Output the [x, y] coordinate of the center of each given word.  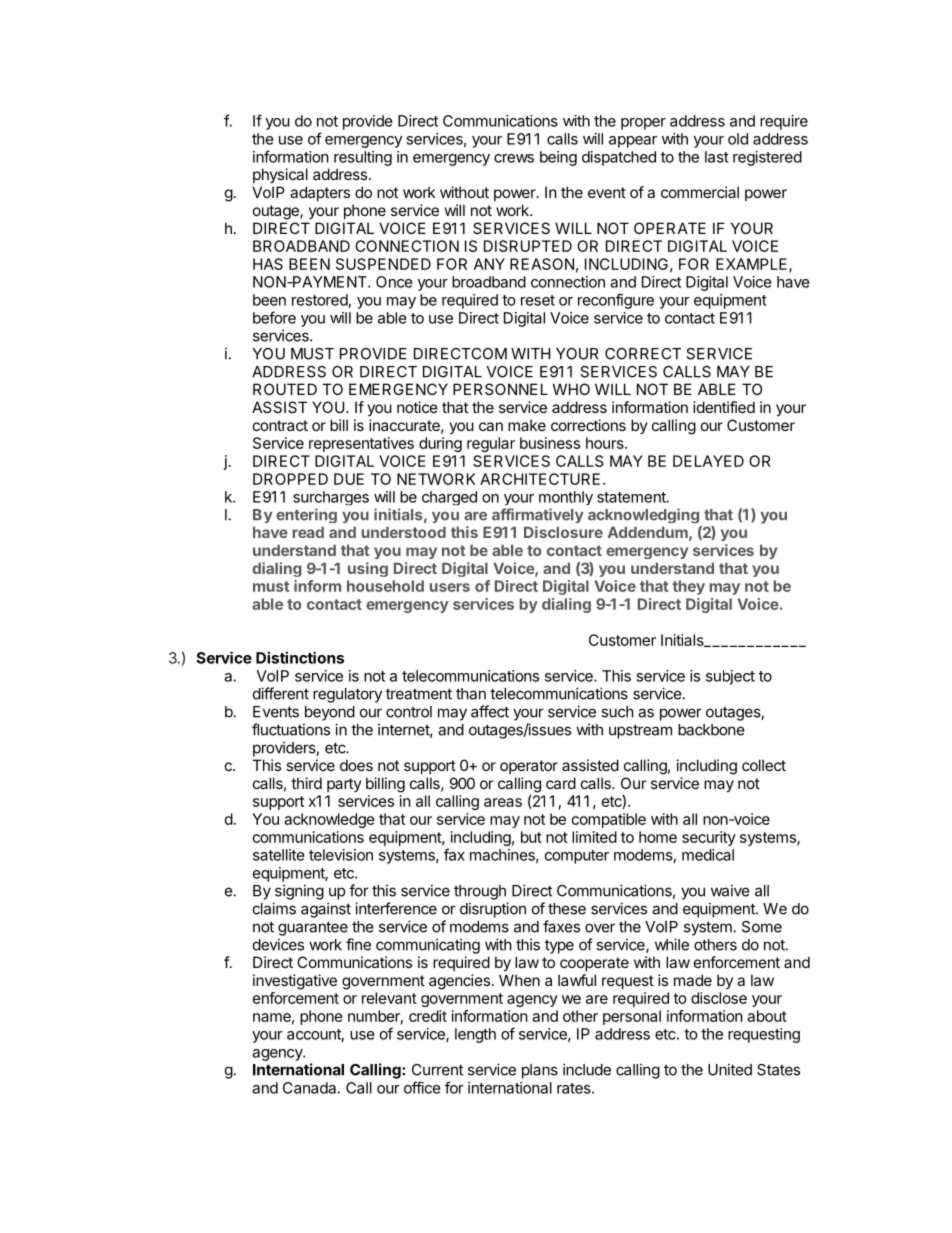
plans [540, 1071]
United [730, 1069]
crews [514, 158]
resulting [363, 158]
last [717, 157]
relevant [389, 998]
